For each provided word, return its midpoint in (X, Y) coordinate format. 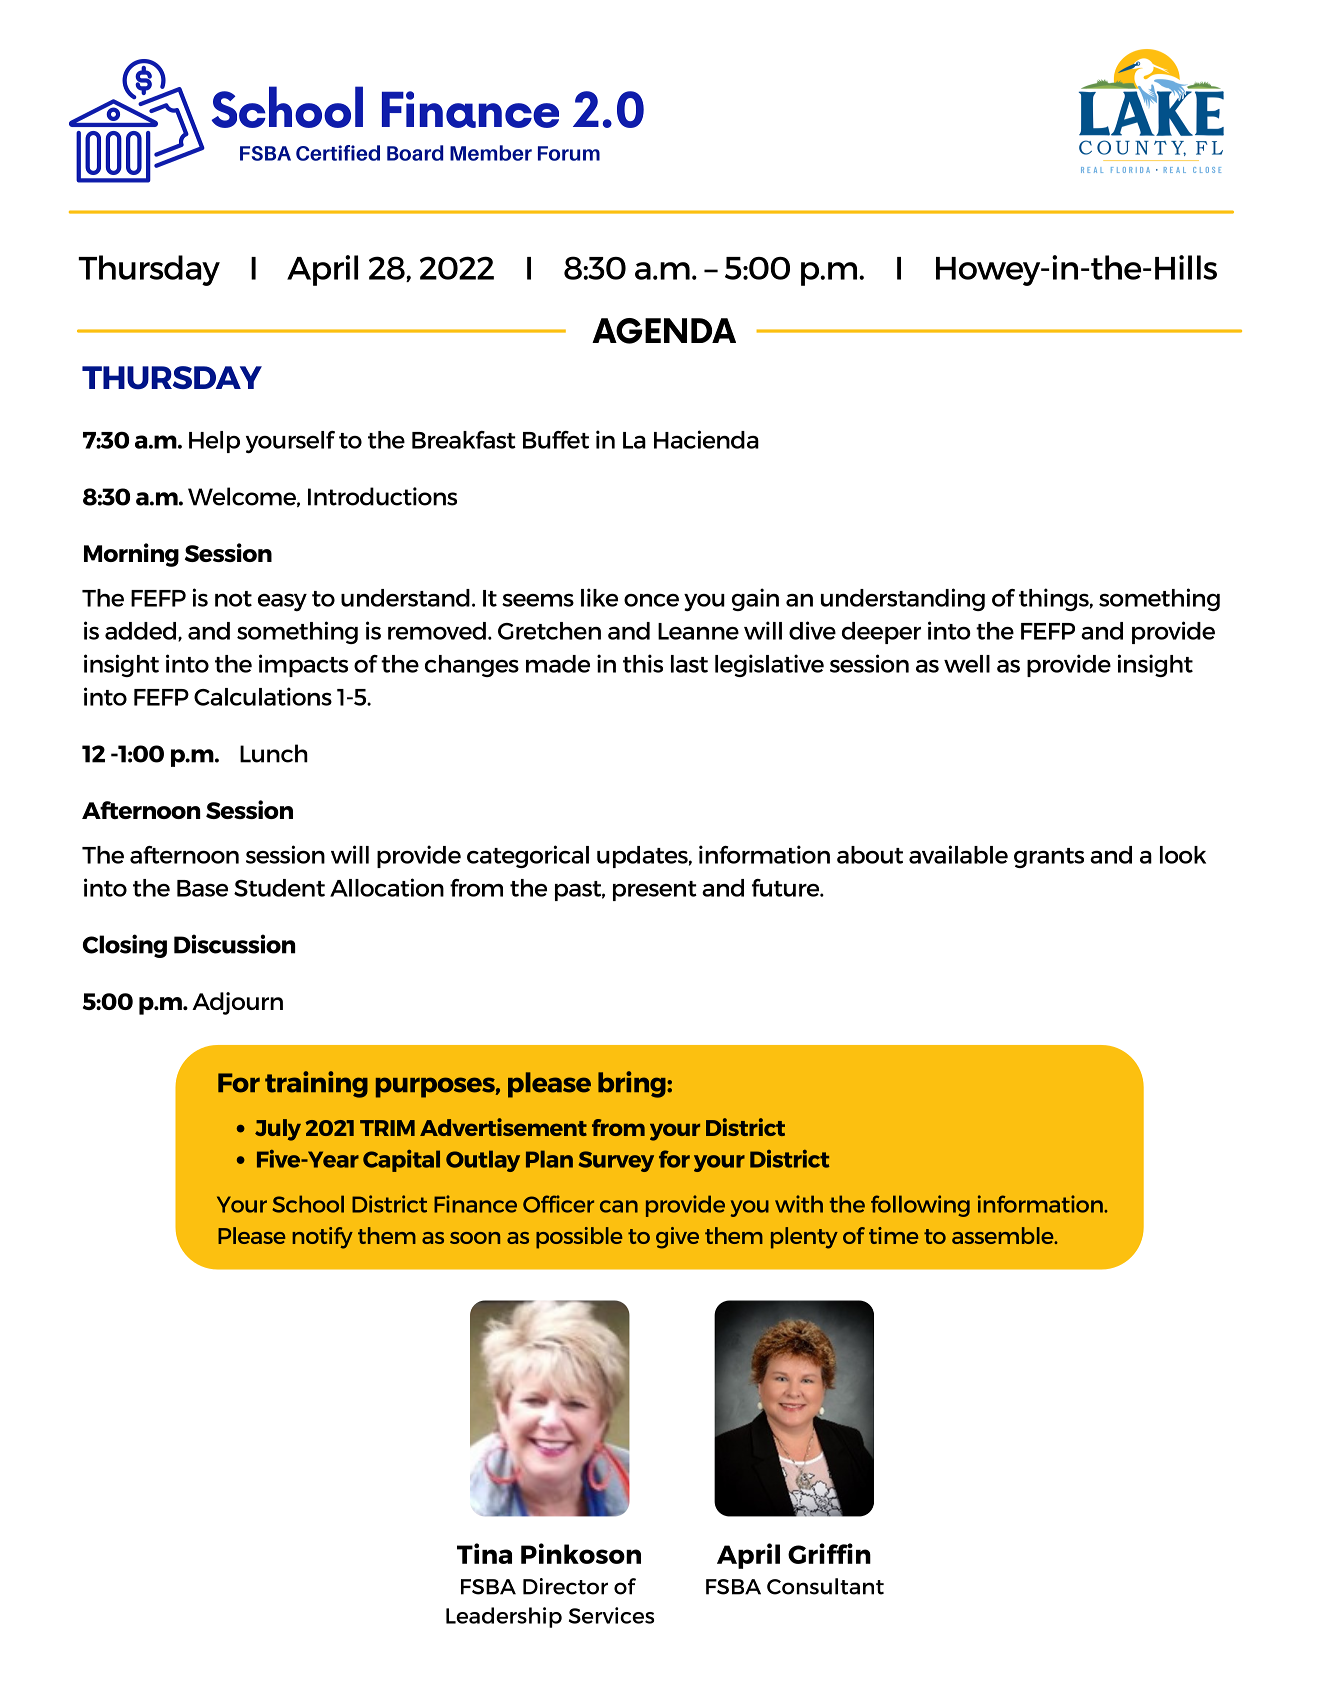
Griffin (829, 1553)
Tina (484, 1553)
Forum (569, 153)
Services (611, 1615)
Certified (338, 153)
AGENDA (664, 331)
